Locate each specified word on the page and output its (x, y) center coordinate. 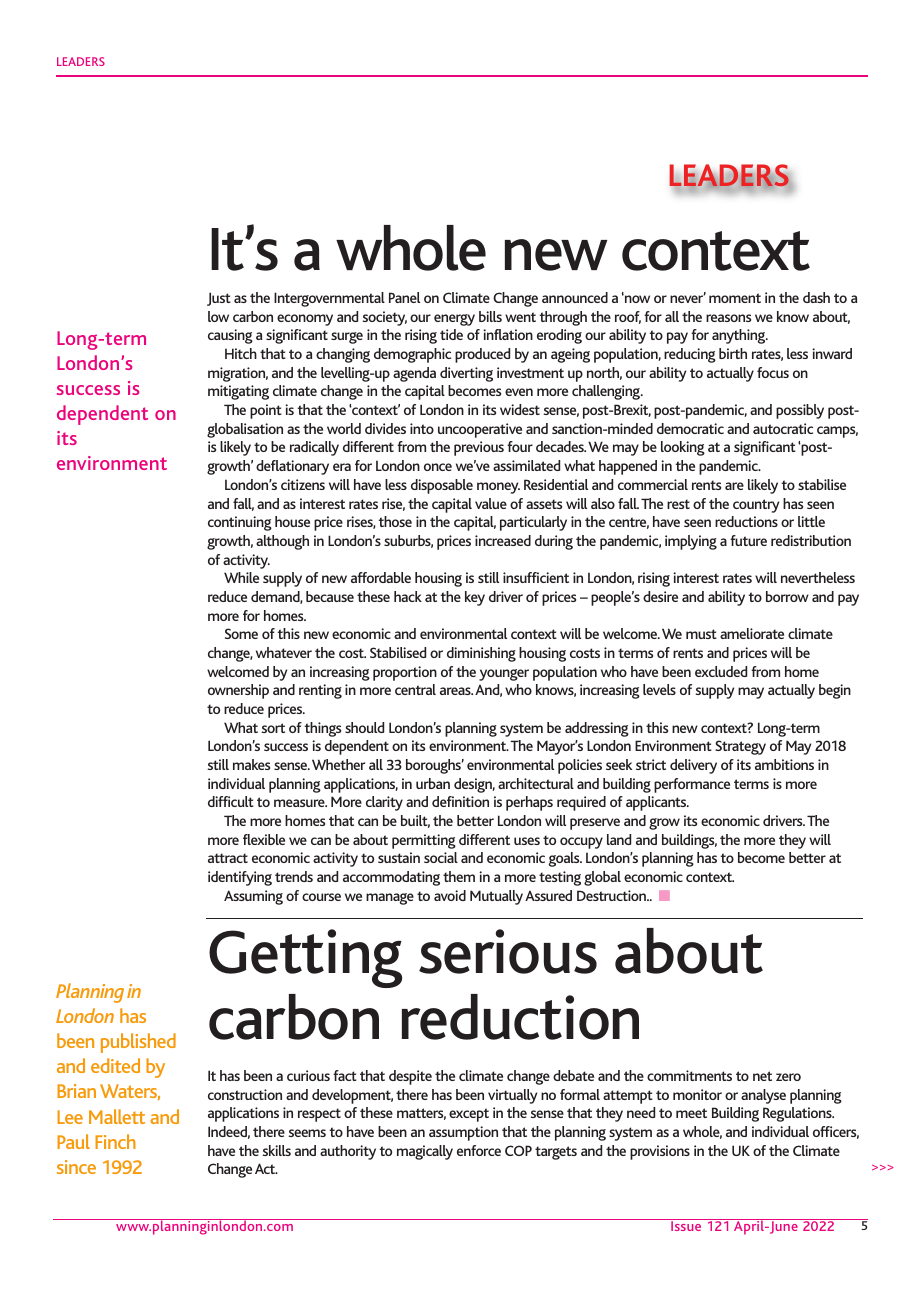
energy (454, 320)
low (218, 316)
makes (251, 764)
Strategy (740, 747)
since (76, 1167)
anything (740, 336)
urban (433, 783)
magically (425, 1152)
